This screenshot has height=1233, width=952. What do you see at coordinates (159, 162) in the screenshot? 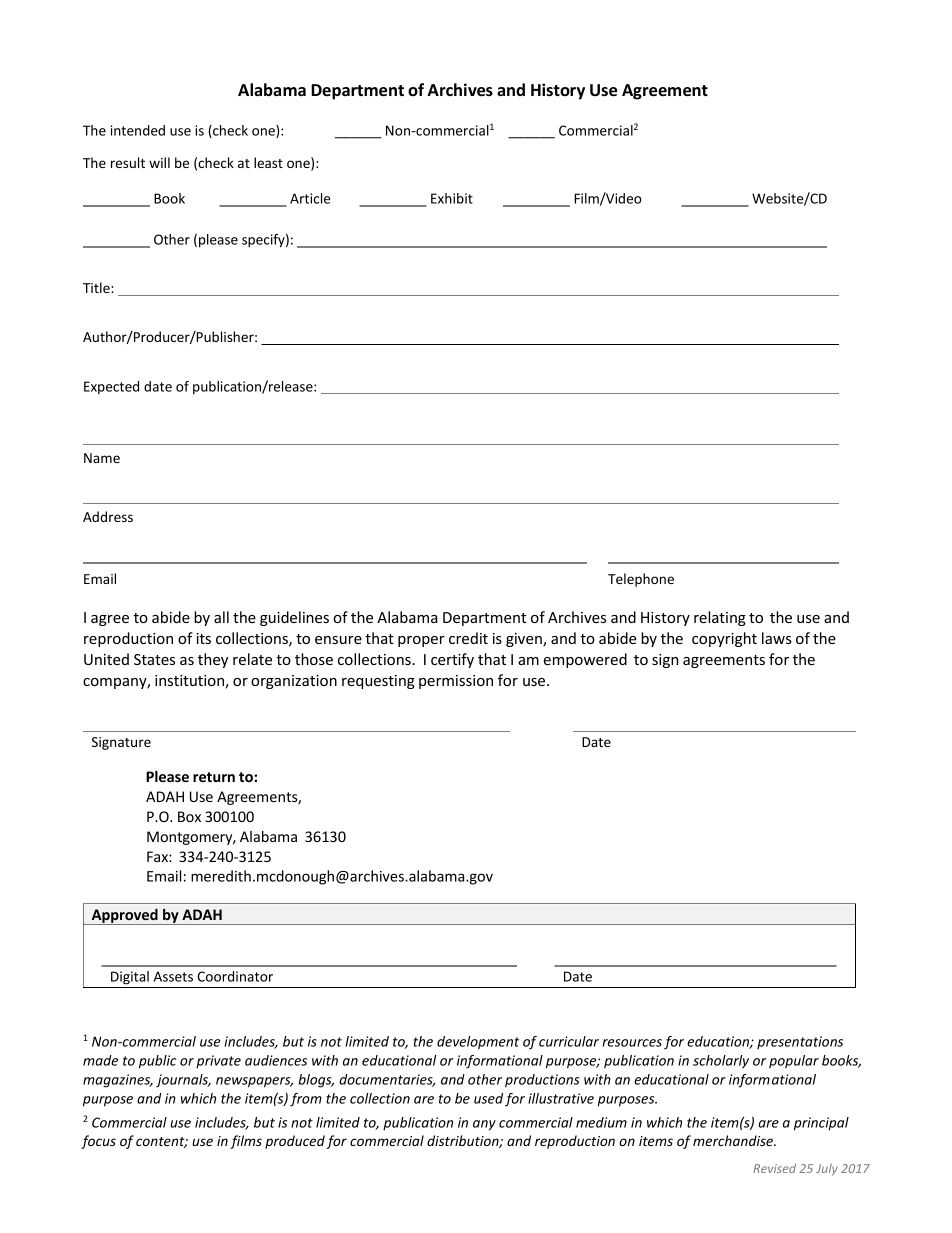
I see `will` at bounding box center [159, 162].
